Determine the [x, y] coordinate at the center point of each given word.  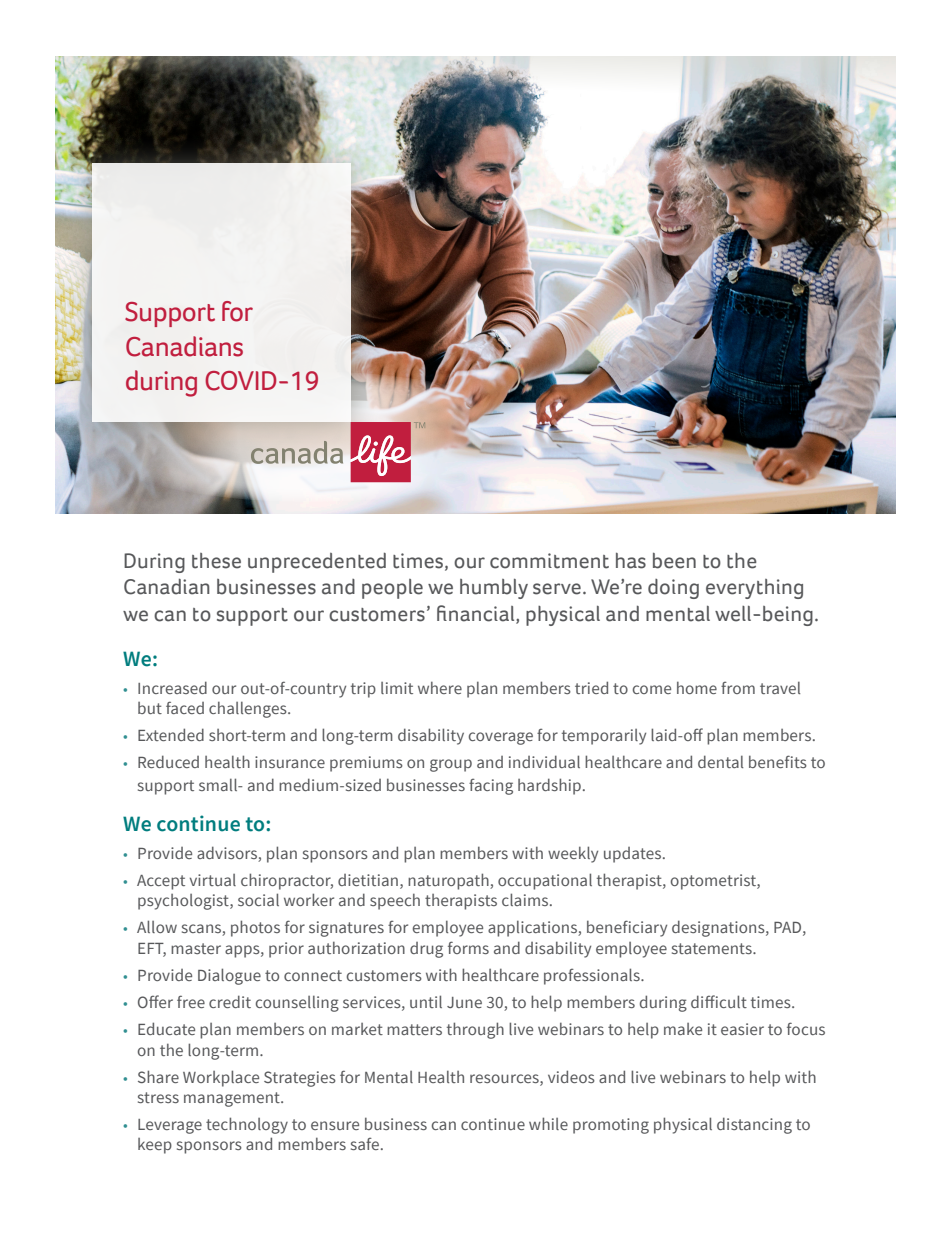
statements [713, 948]
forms [468, 947]
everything [754, 589]
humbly [494, 589]
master [196, 948]
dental [720, 761]
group [451, 765]
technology [247, 1125]
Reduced [168, 761]
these [216, 561]
